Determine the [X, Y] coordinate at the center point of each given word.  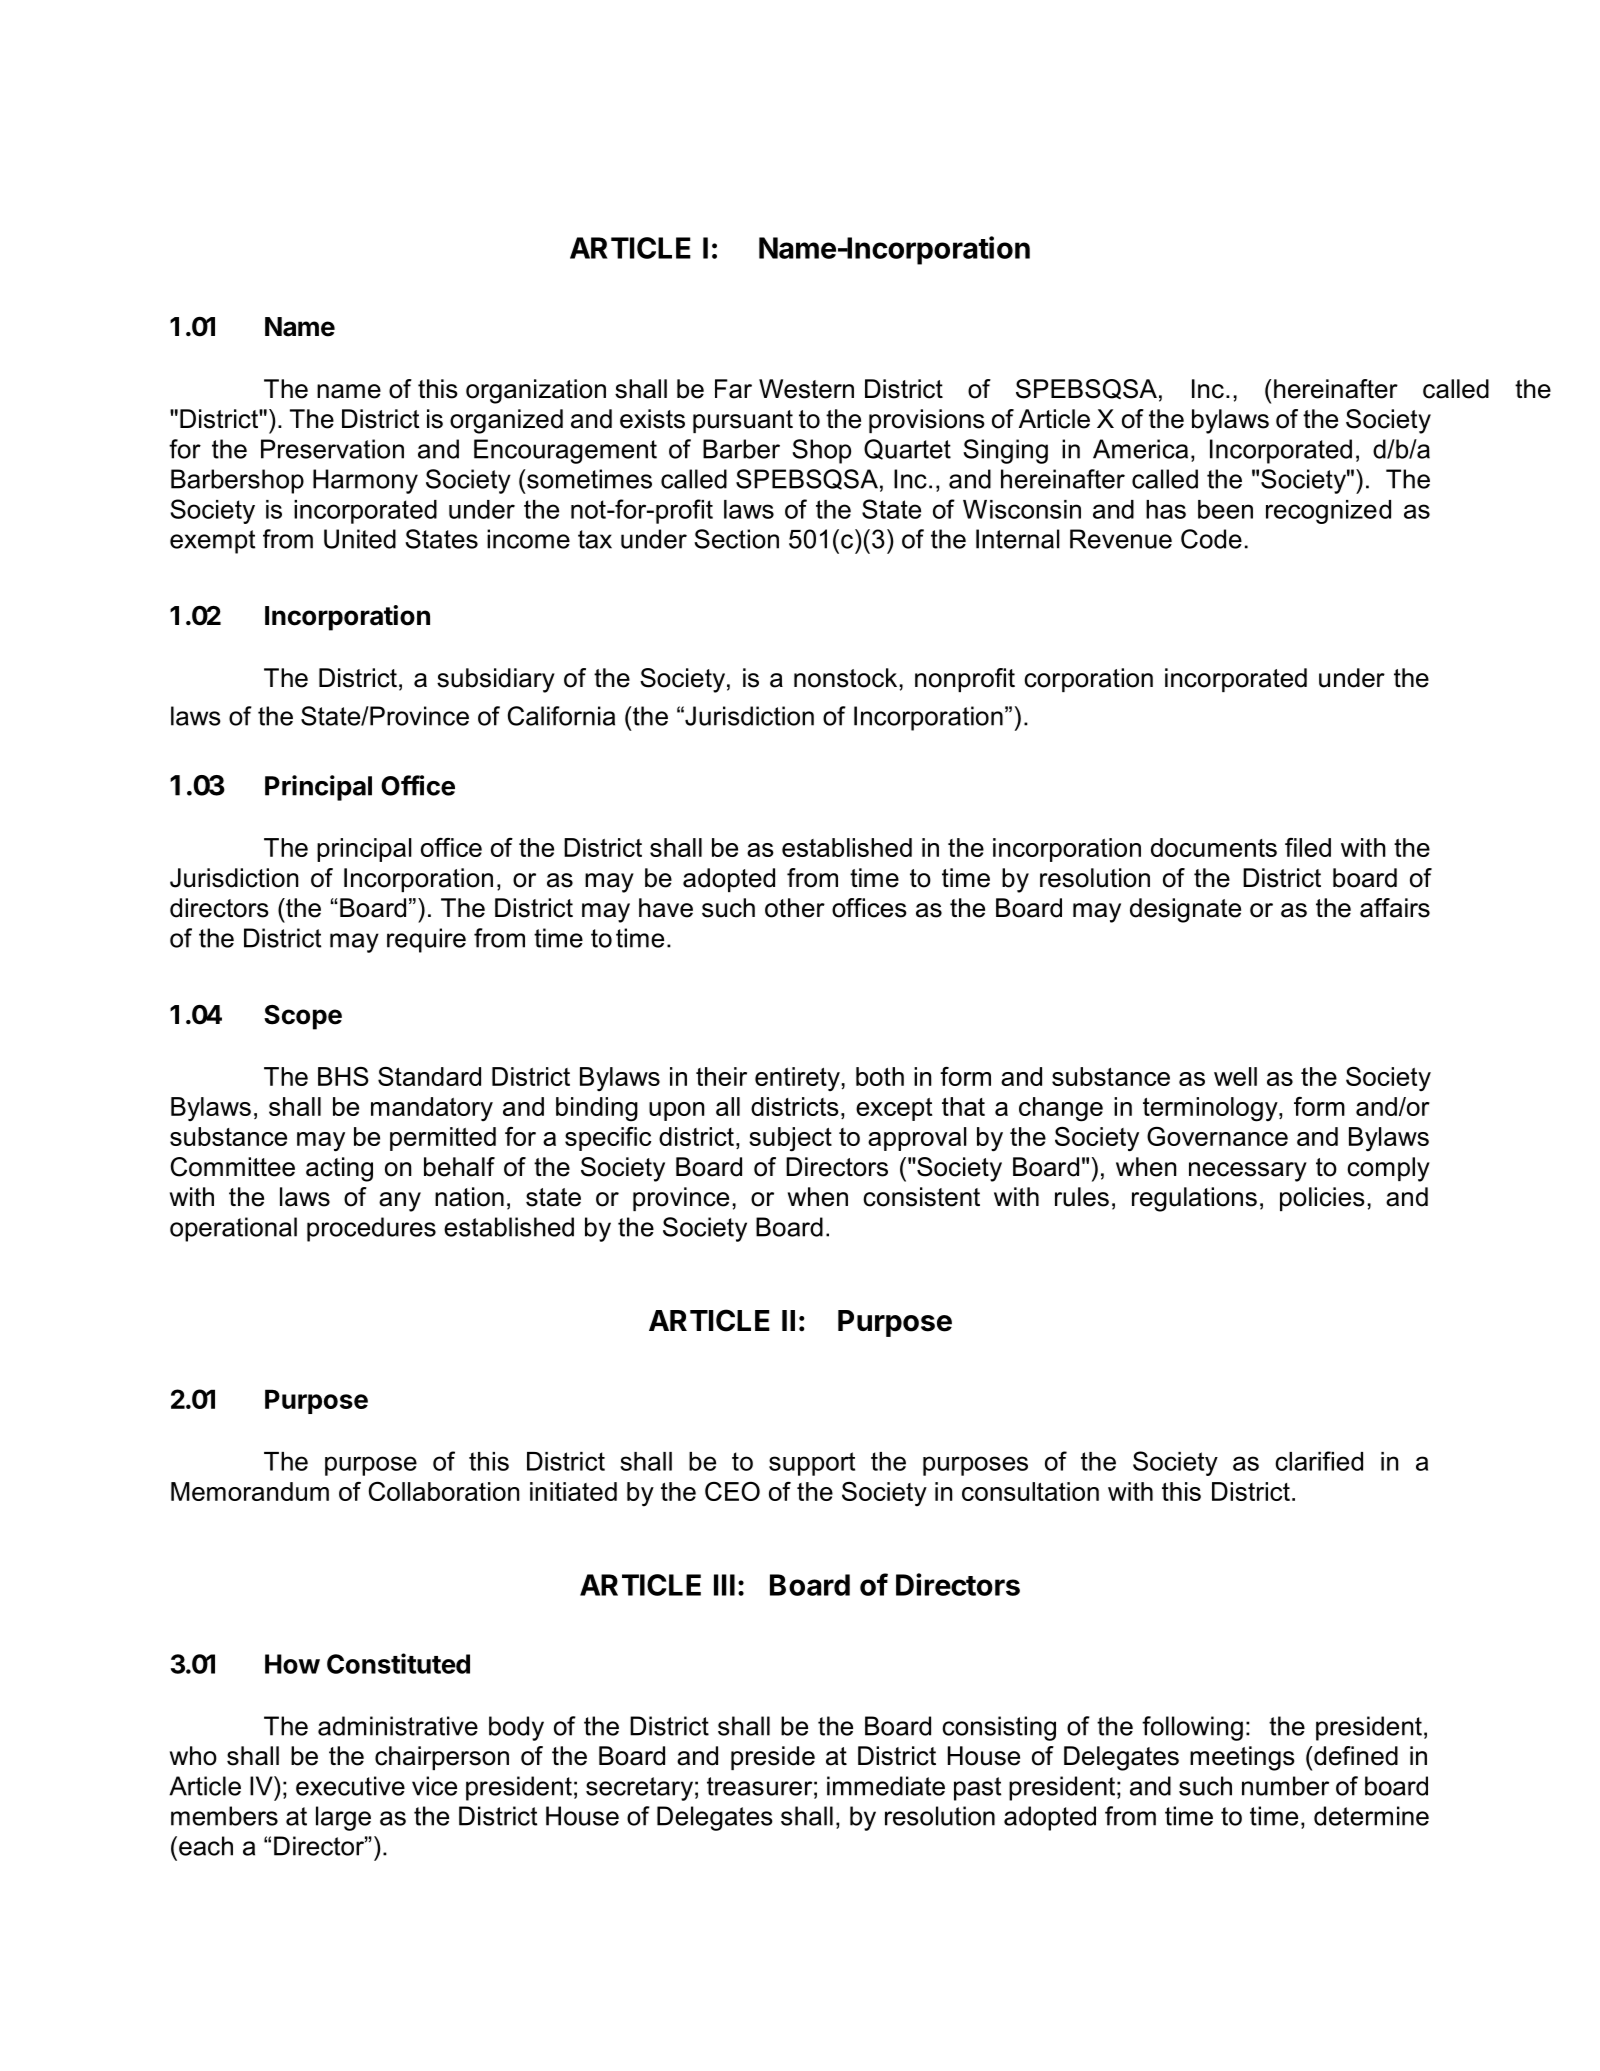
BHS [343, 1076]
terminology [1211, 1109]
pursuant [743, 421]
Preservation [332, 449]
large [343, 1818]
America [1140, 449]
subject [790, 1139]
